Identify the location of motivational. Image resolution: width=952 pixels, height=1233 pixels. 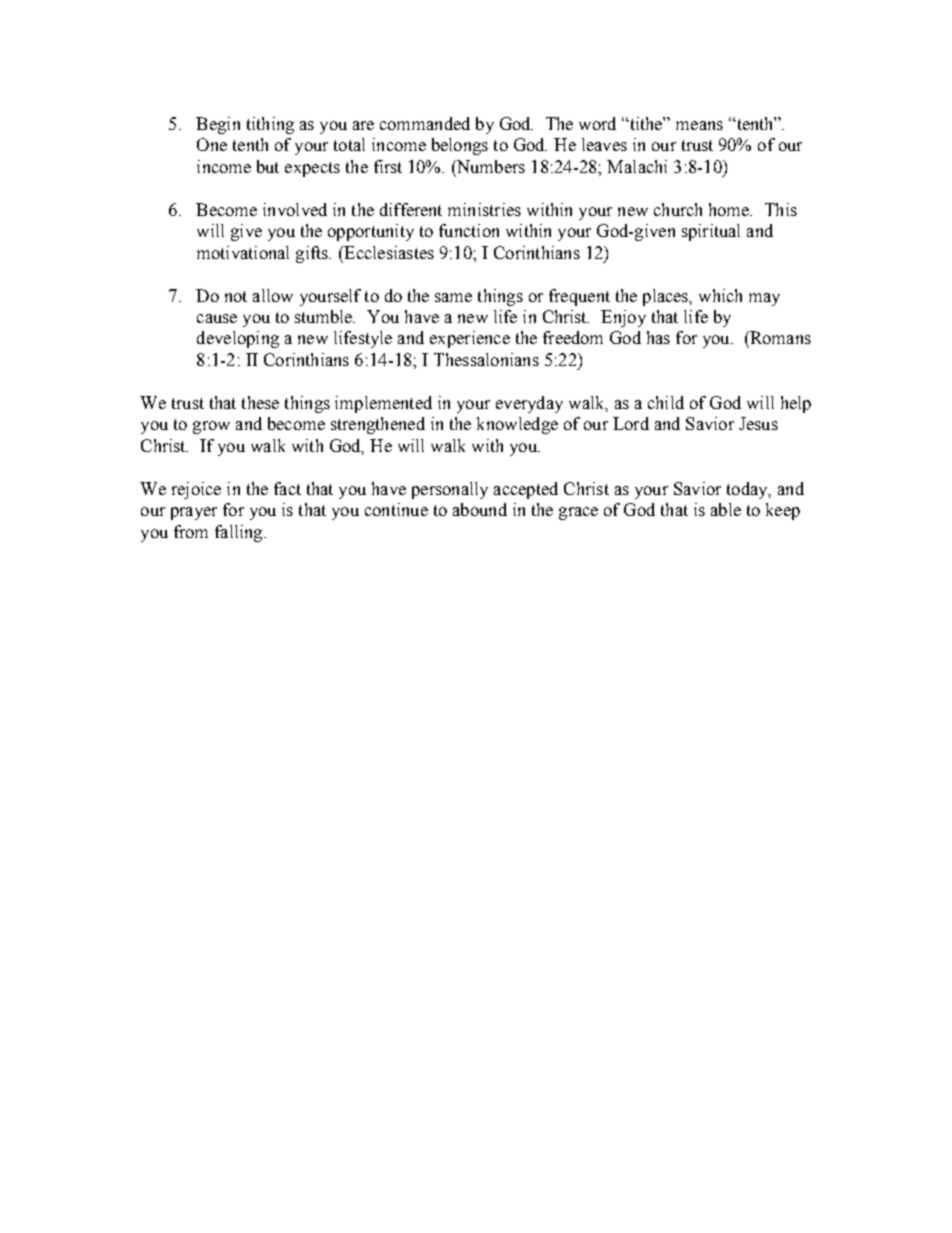
(243, 252).
